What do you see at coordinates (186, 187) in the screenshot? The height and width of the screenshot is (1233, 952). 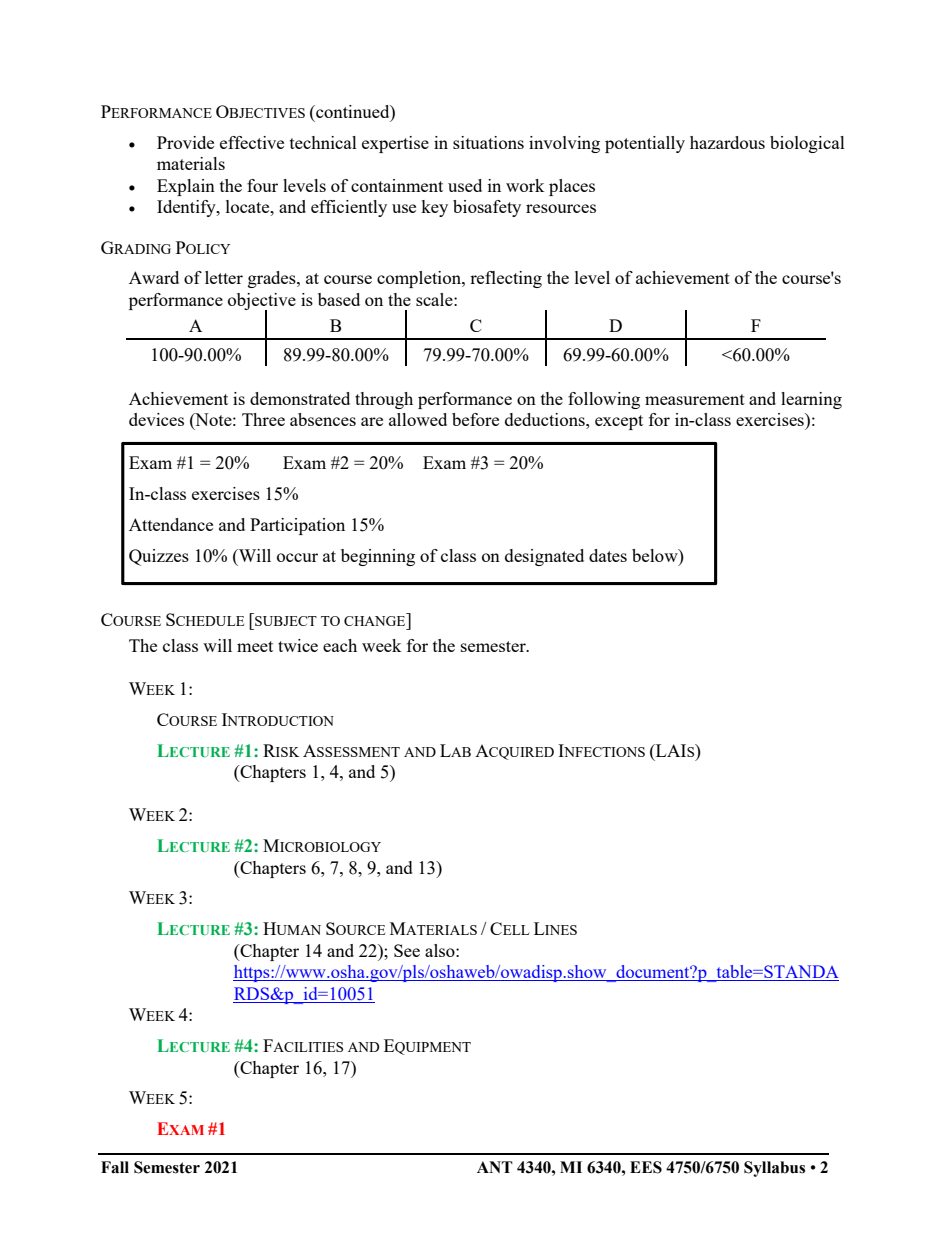 I see `Explain` at bounding box center [186, 187].
